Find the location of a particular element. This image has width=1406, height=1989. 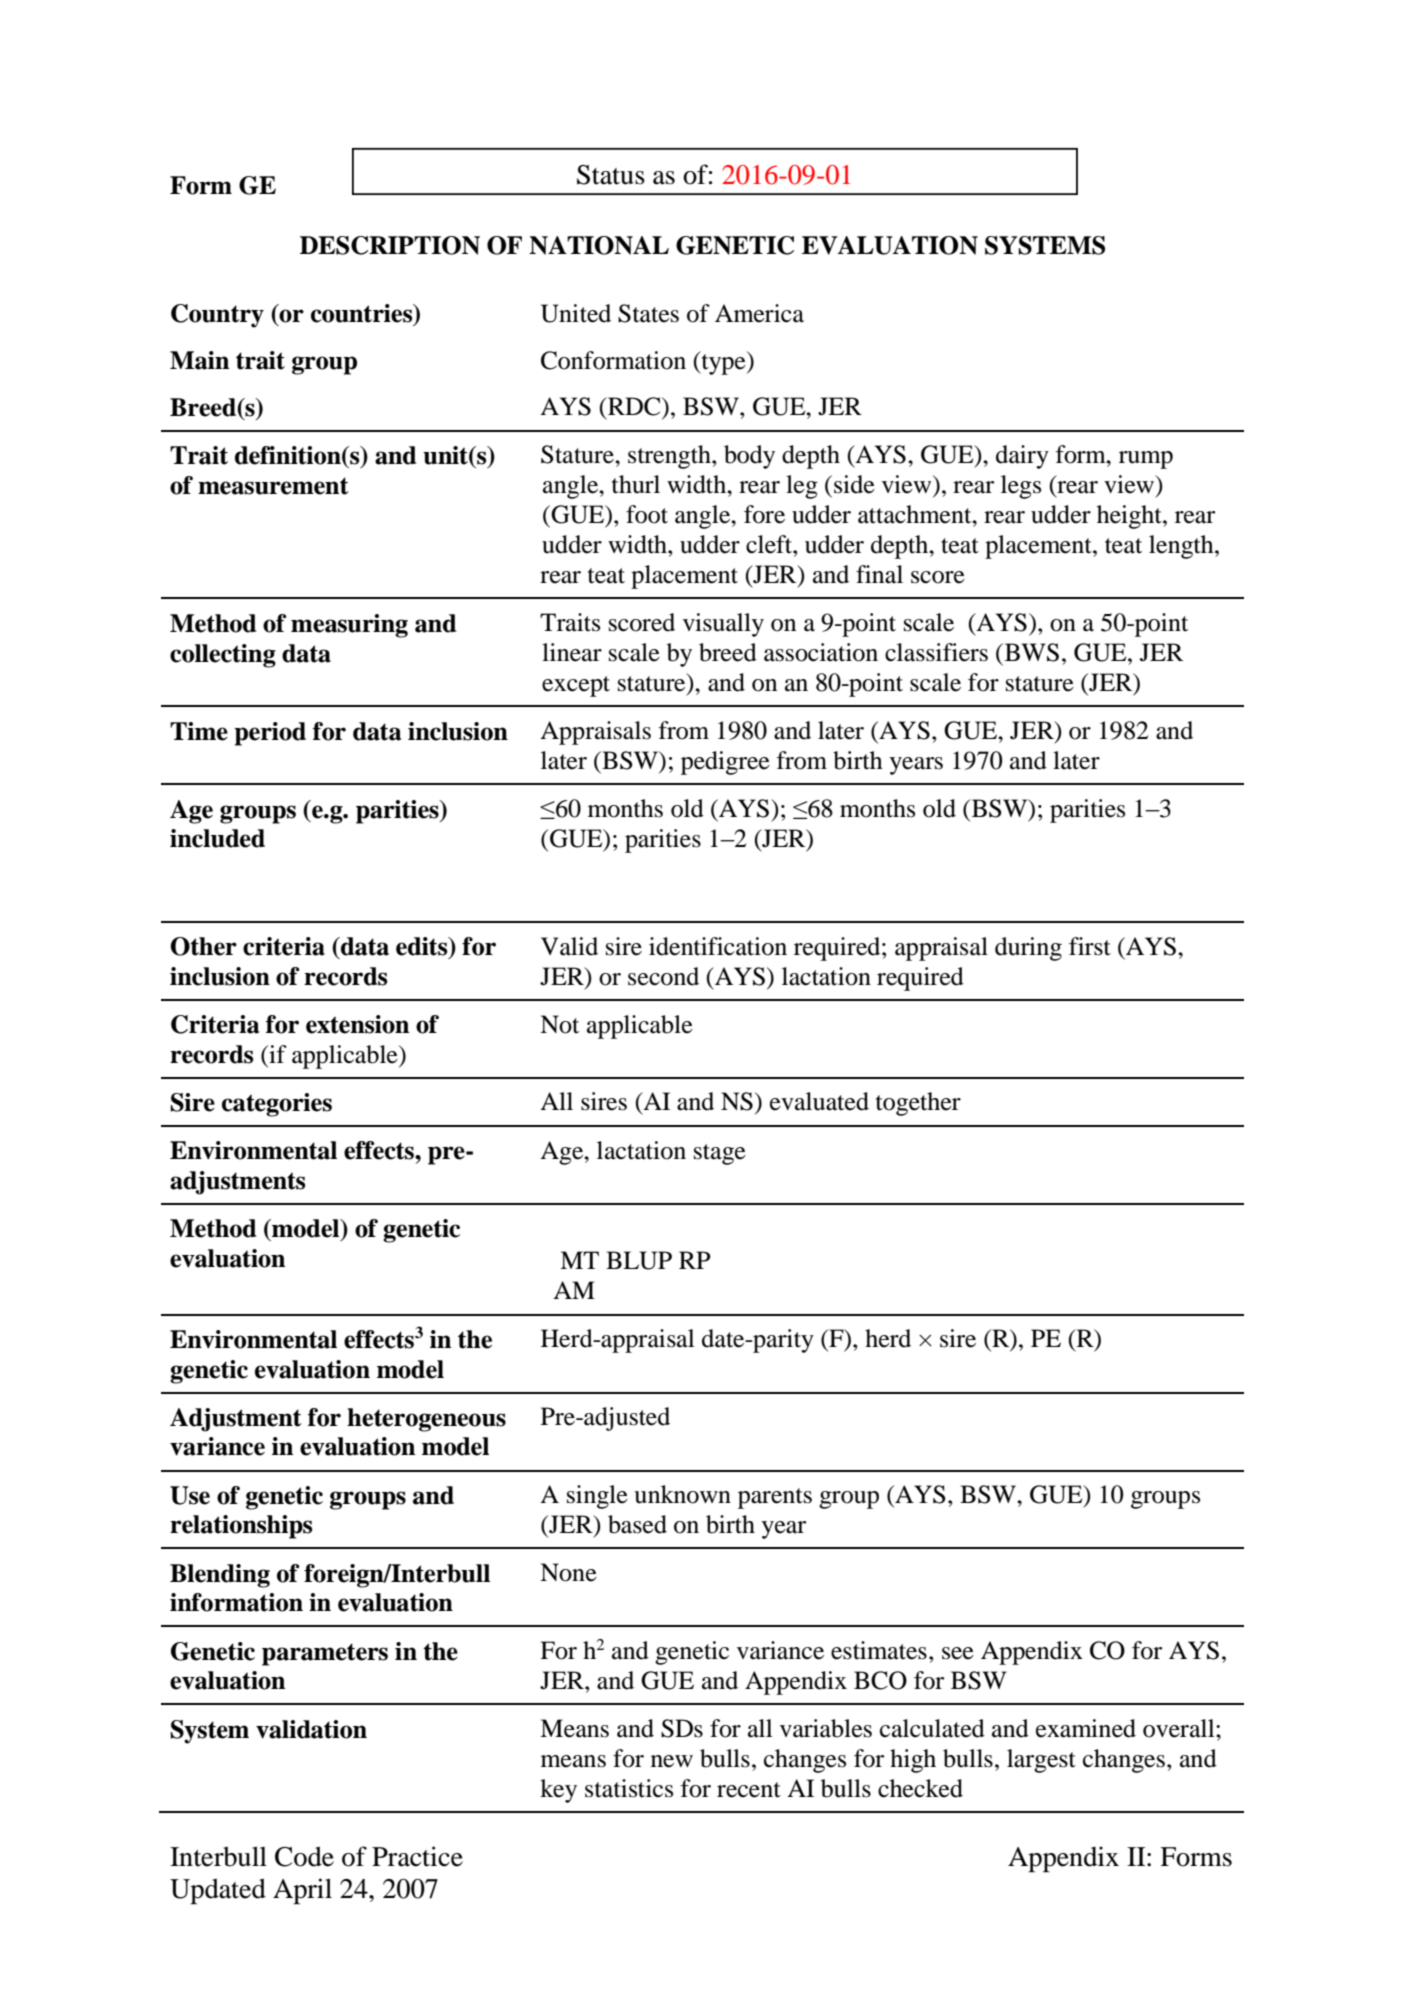

identification is located at coordinates (718, 946).
